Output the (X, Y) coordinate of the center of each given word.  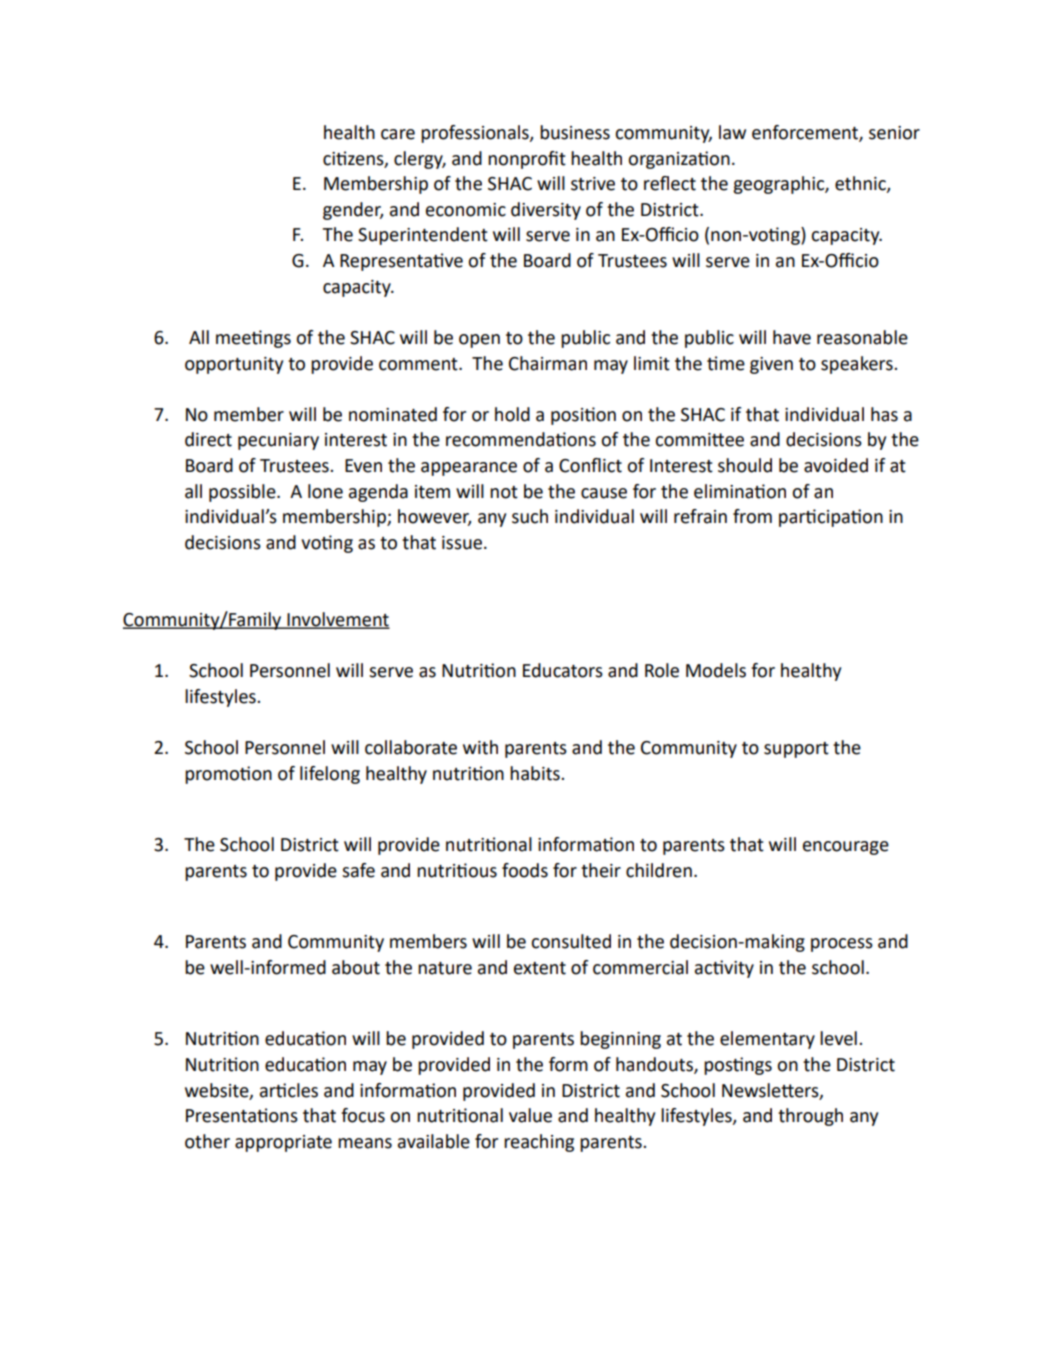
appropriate (283, 1143)
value (530, 1115)
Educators (563, 670)
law (732, 132)
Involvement (337, 620)
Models (716, 670)
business (575, 132)
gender (353, 211)
